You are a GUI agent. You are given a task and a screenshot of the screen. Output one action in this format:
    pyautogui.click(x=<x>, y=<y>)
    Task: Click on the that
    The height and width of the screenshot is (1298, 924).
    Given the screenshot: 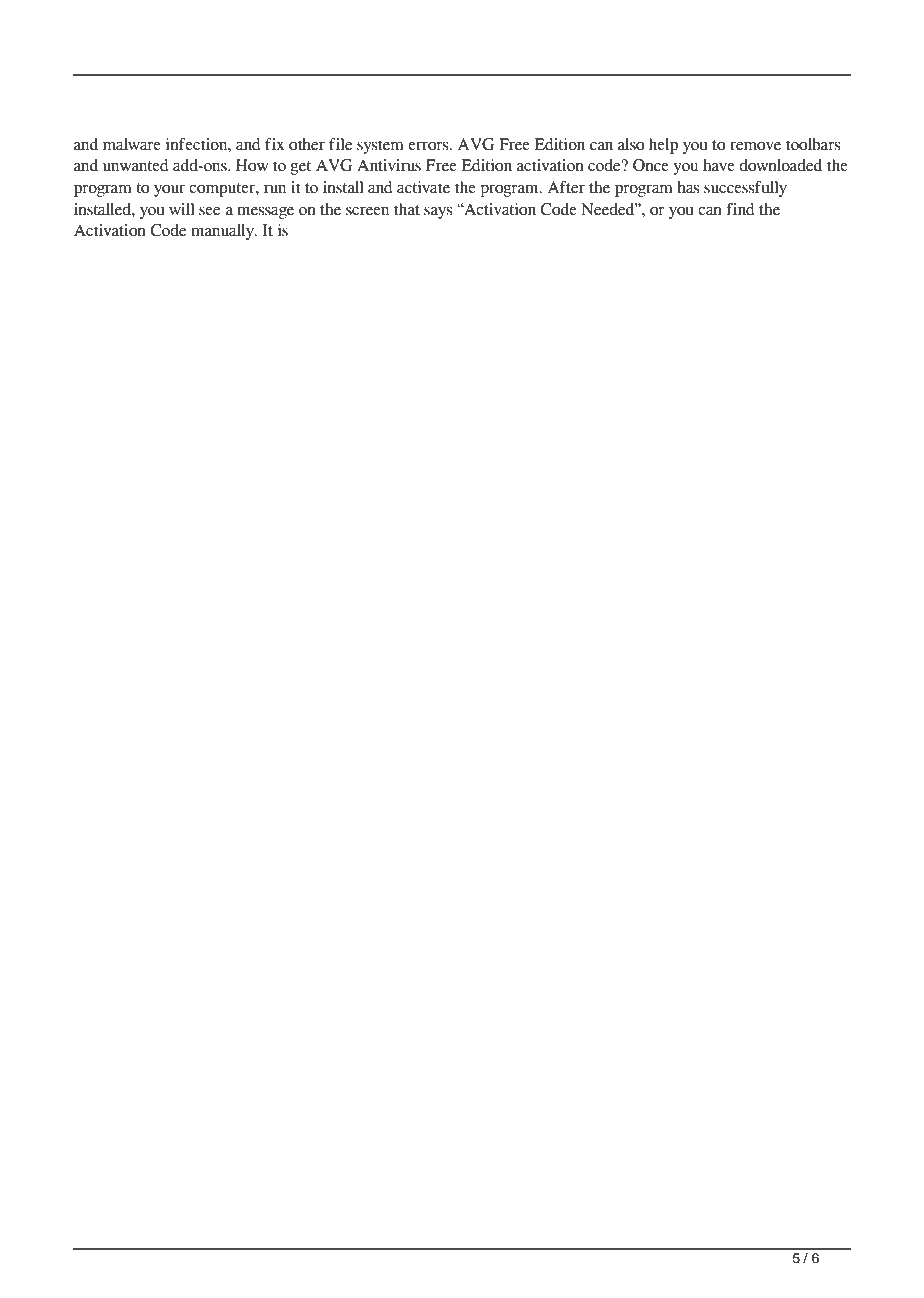 What is the action you would take?
    pyautogui.click(x=407, y=209)
